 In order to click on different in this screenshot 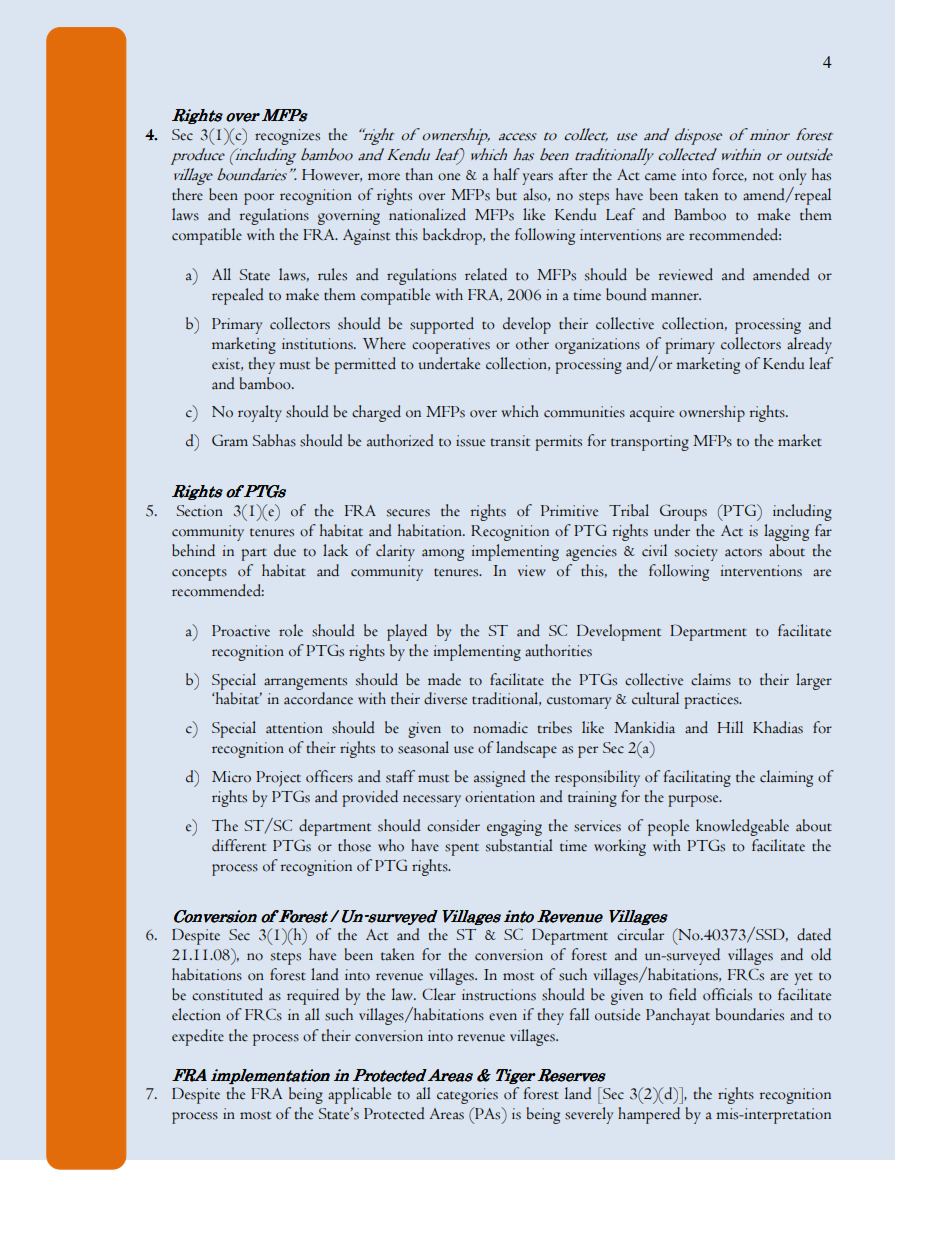, I will do `click(239, 845)`.
